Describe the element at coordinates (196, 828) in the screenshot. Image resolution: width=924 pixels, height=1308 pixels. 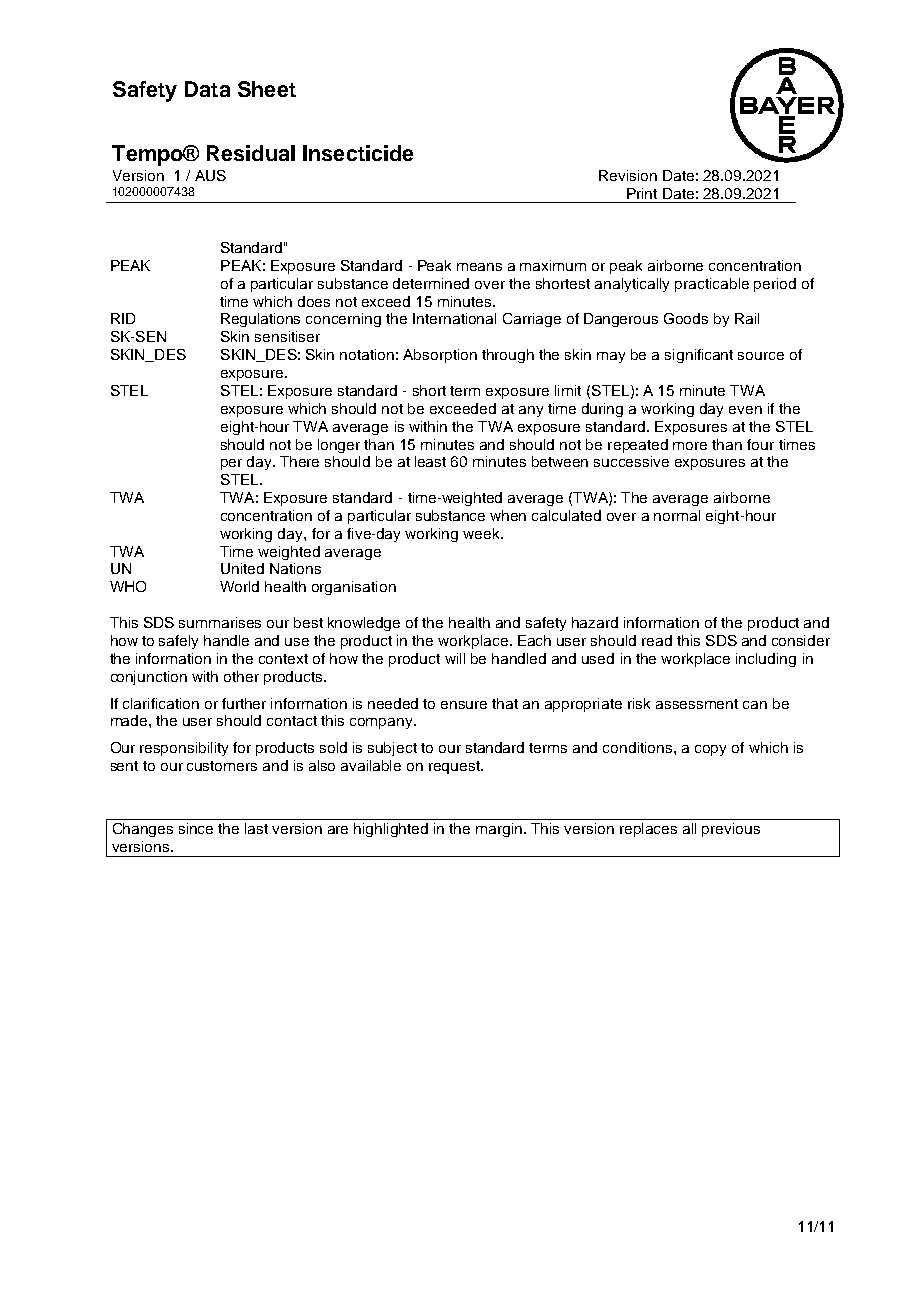
I see `since` at that location.
